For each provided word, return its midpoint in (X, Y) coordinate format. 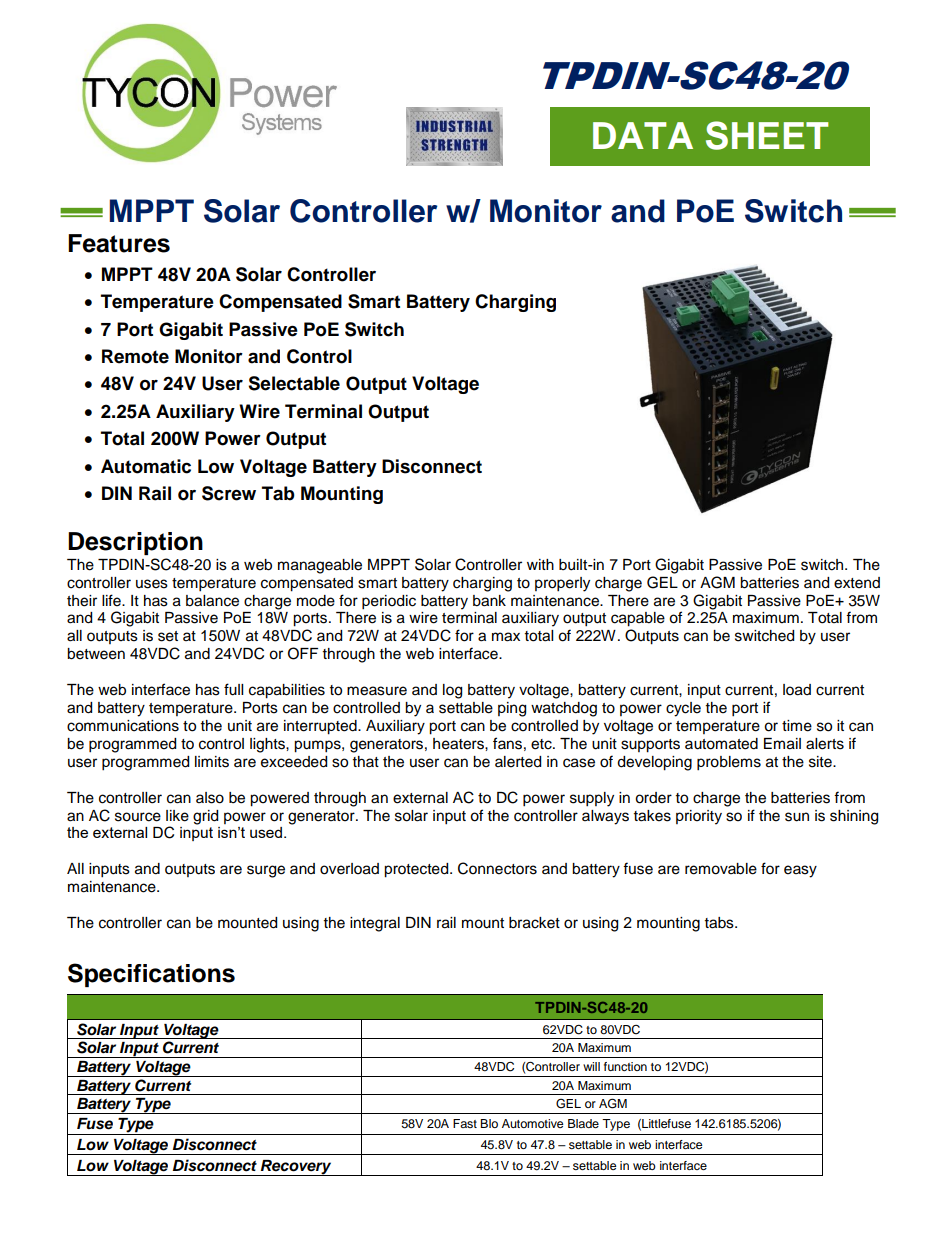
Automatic (146, 466)
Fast (465, 1123)
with (540, 564)
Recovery (296, 1168)
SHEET (767, 135)
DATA (643, 135)
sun (797, 817)
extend (857, 583)
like (177, 816)
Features (119, 243)
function (625, 1066)
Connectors (497, 868)
